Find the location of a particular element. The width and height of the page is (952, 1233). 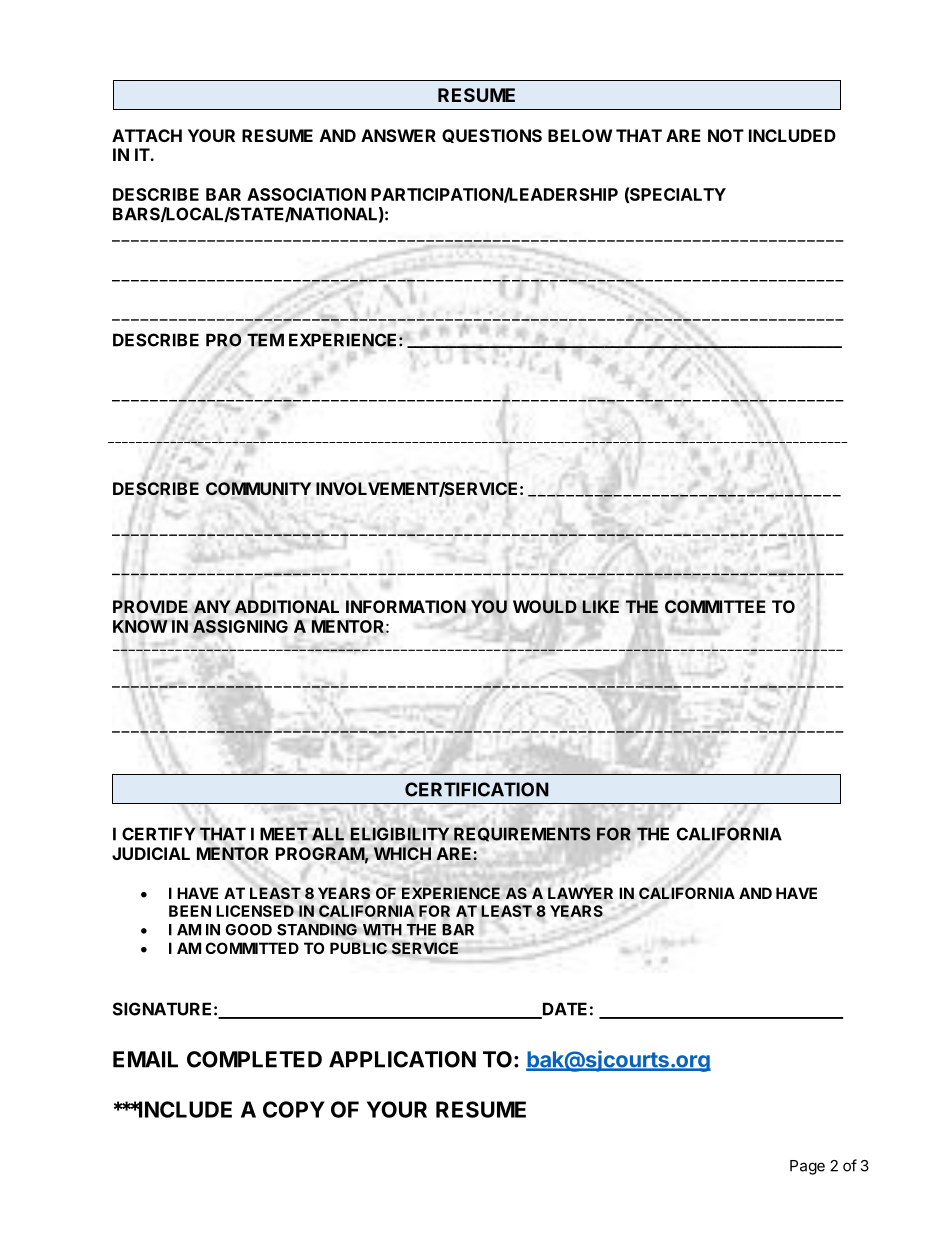

COMMUNITY is located at coordinates (258, 488).
